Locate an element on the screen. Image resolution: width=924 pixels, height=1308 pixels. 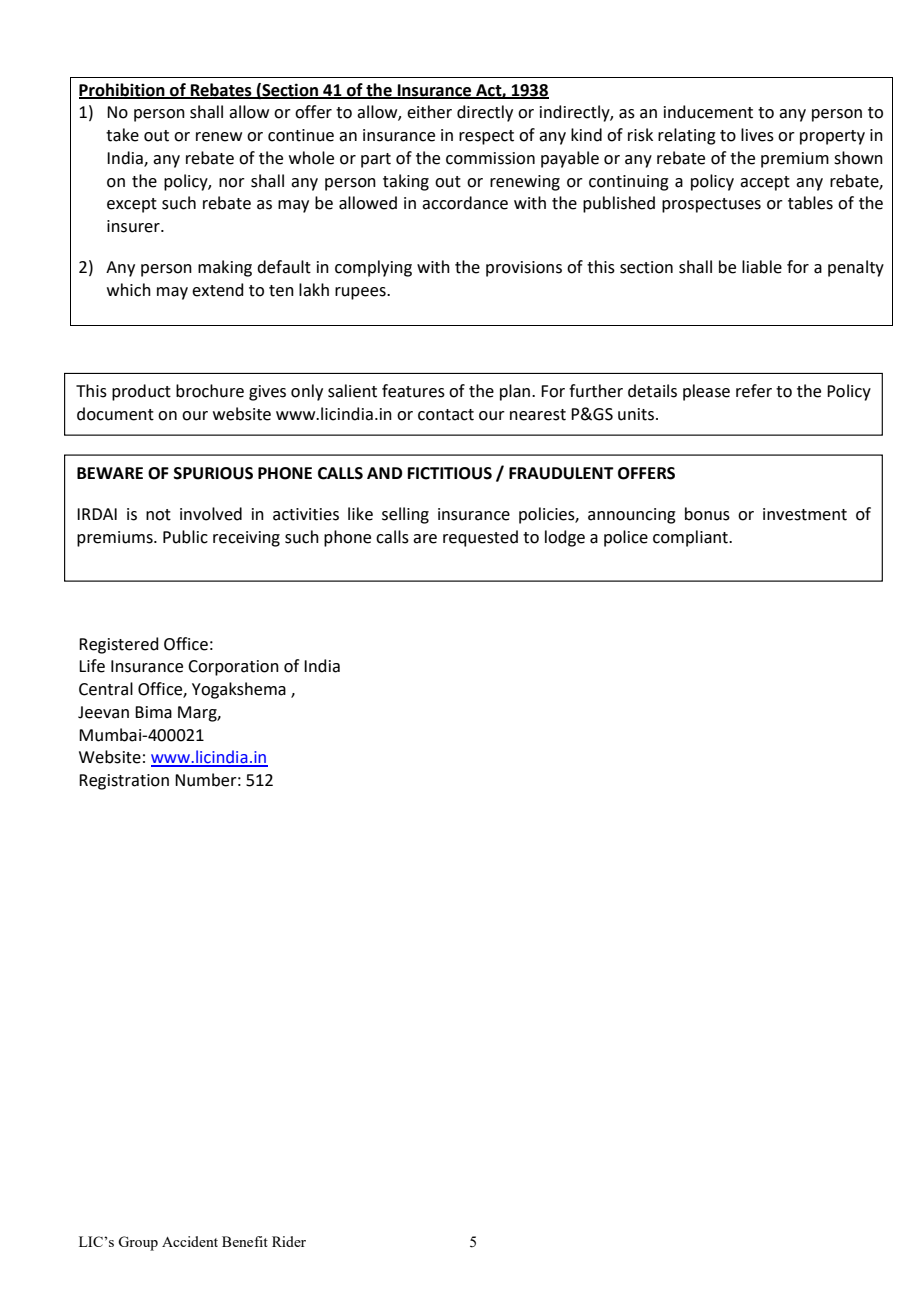
requested is located at coordinates (480, 538).
